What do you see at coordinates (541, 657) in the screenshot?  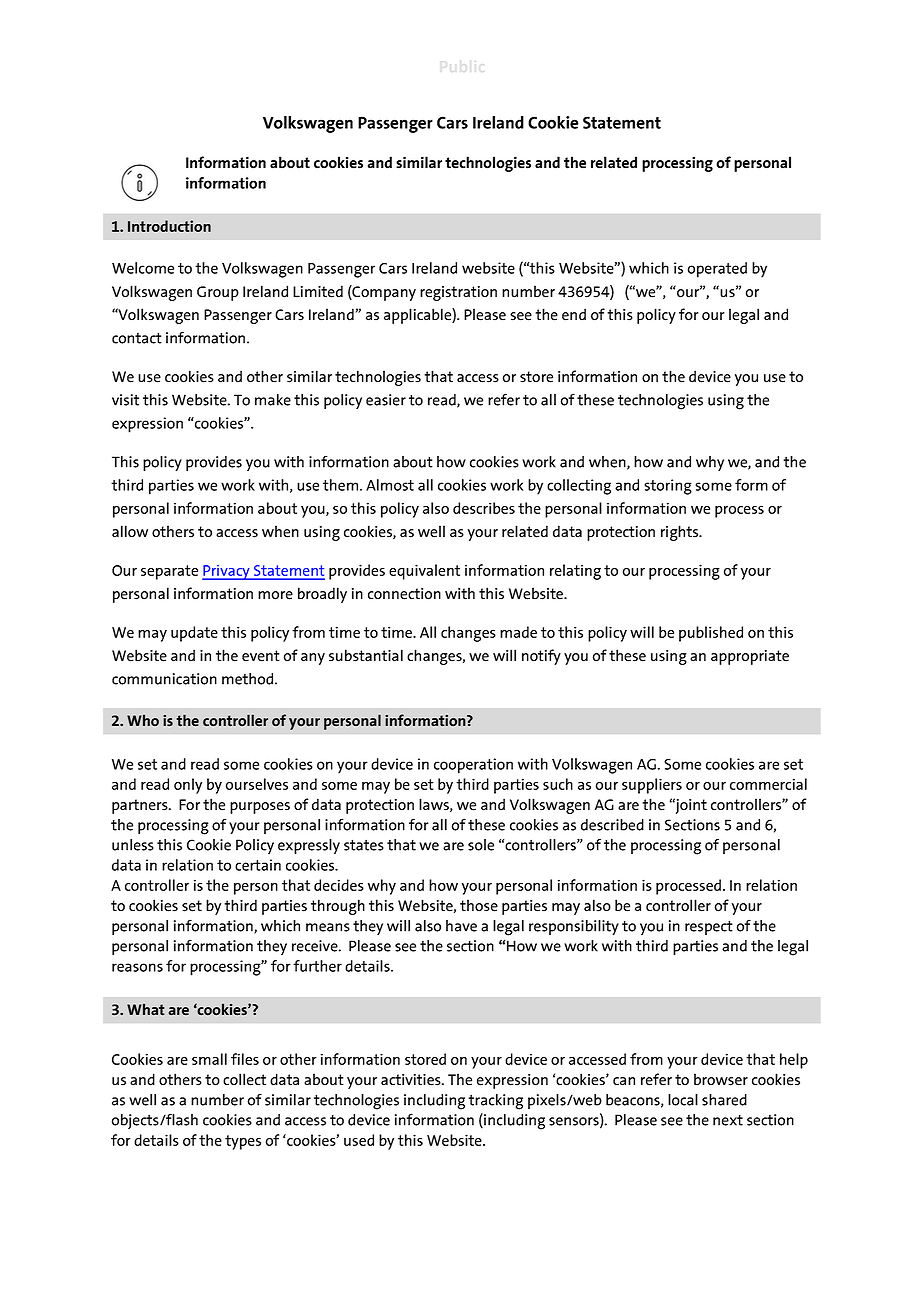 I see `notify` at bounding box center [541, 657].
